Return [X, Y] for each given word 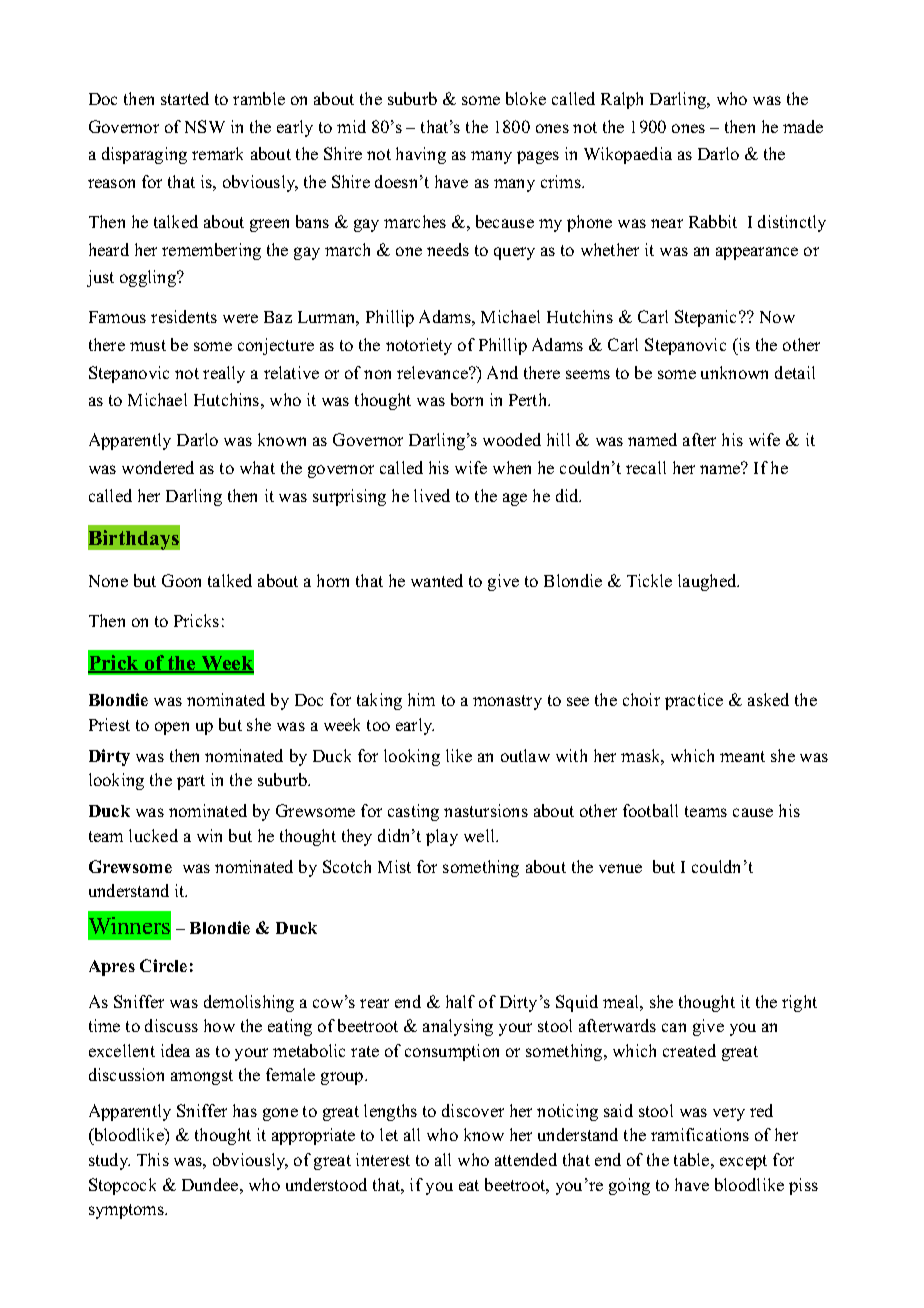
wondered [158, 467]
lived [432, 495]
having [421, 155]
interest [383, 1159]
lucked [153, 835]
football [650, 810]
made [803, 126]
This [153, 1159]
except [743, 1162]
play [442, 837]
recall [646, 467]
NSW [205, 126]
